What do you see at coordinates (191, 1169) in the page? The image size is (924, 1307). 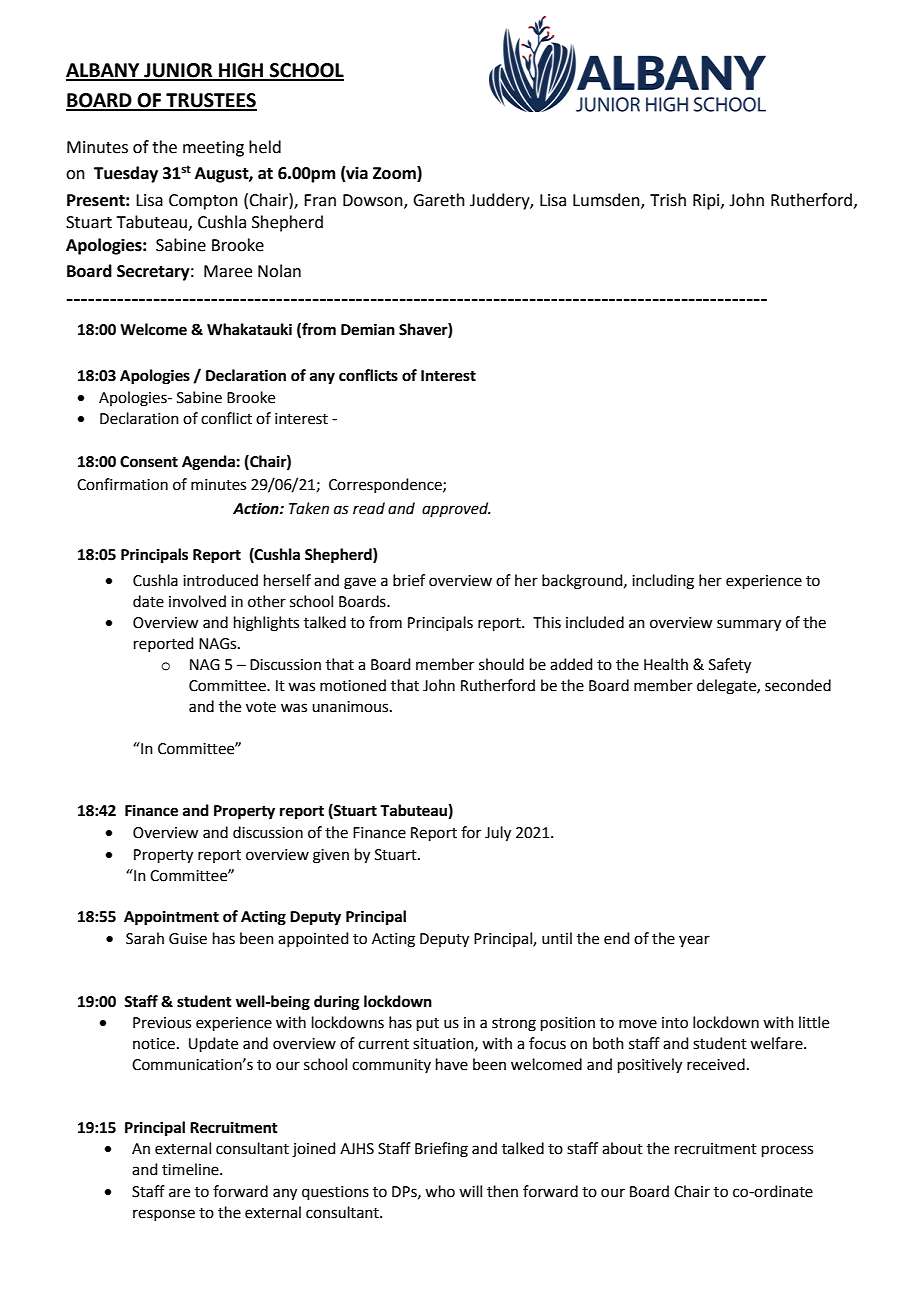 I see `timeline` at bounding box center [191, 1169].
